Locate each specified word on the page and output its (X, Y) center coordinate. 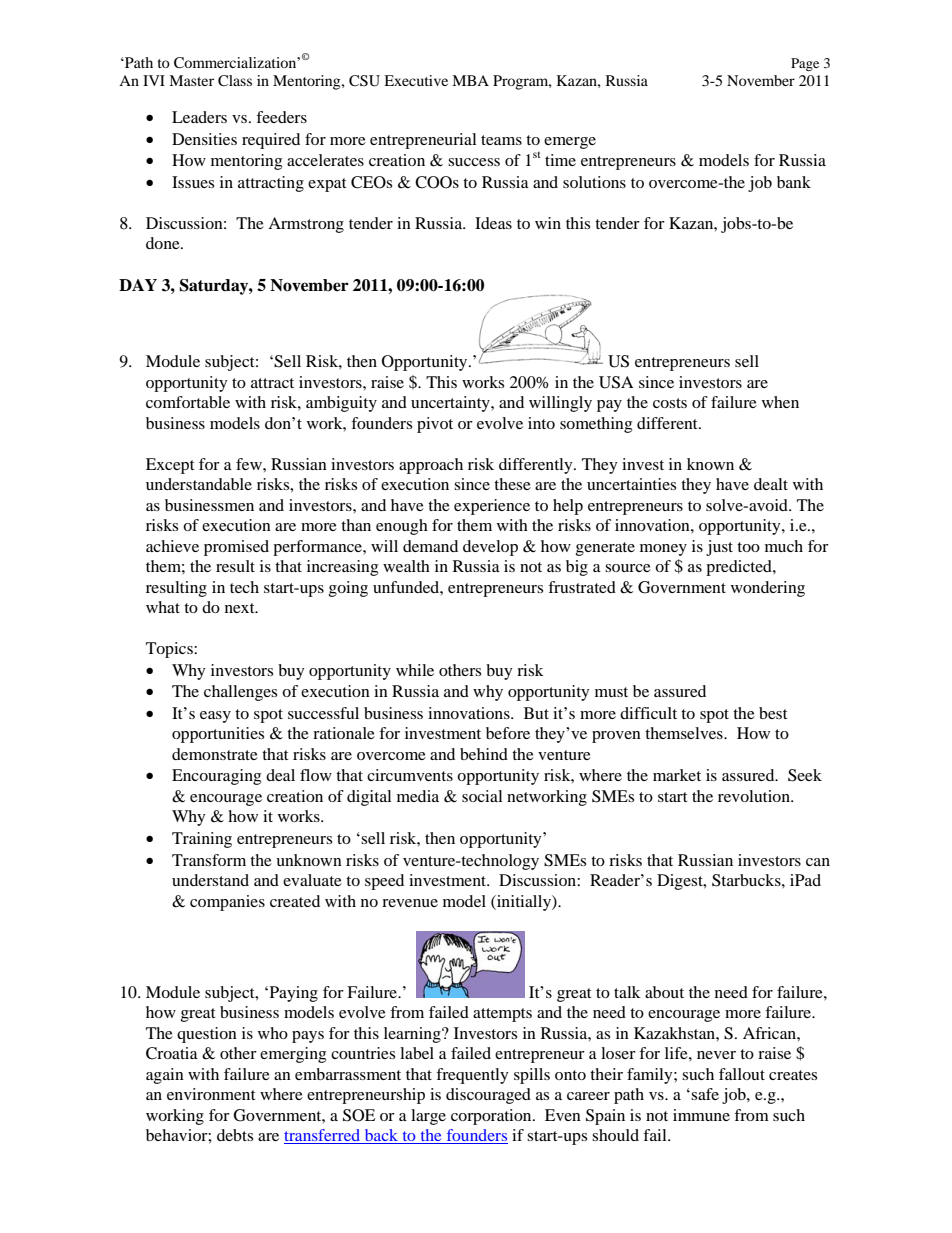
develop (490, 548)
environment (211, 1094)
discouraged (488, 1096)
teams (501, 140)
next (241, 608)
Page (805, 64)
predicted (740, 568)
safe (705, 1094)
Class (235, 80)
